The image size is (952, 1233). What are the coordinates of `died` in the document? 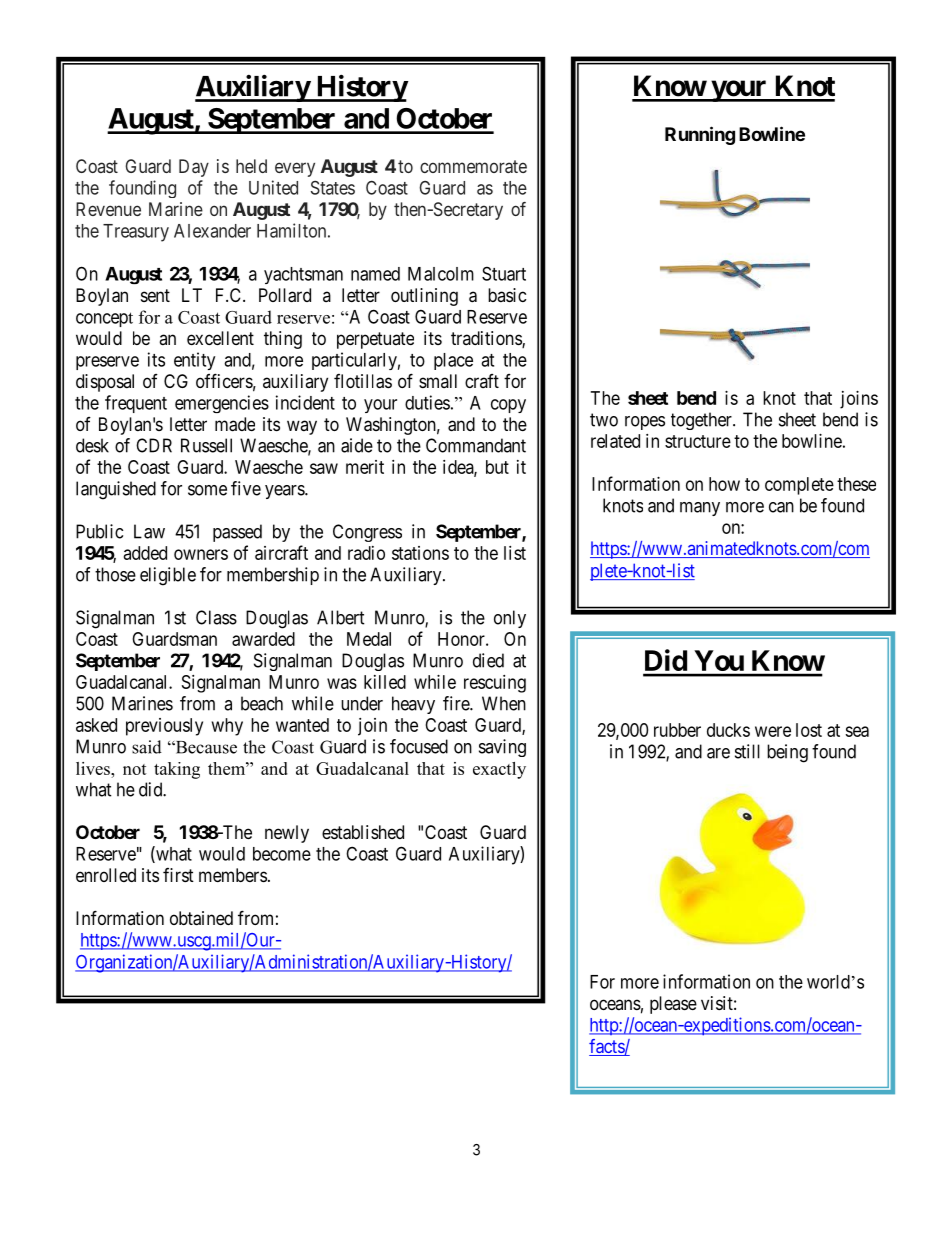 It's located at (488, 660).
